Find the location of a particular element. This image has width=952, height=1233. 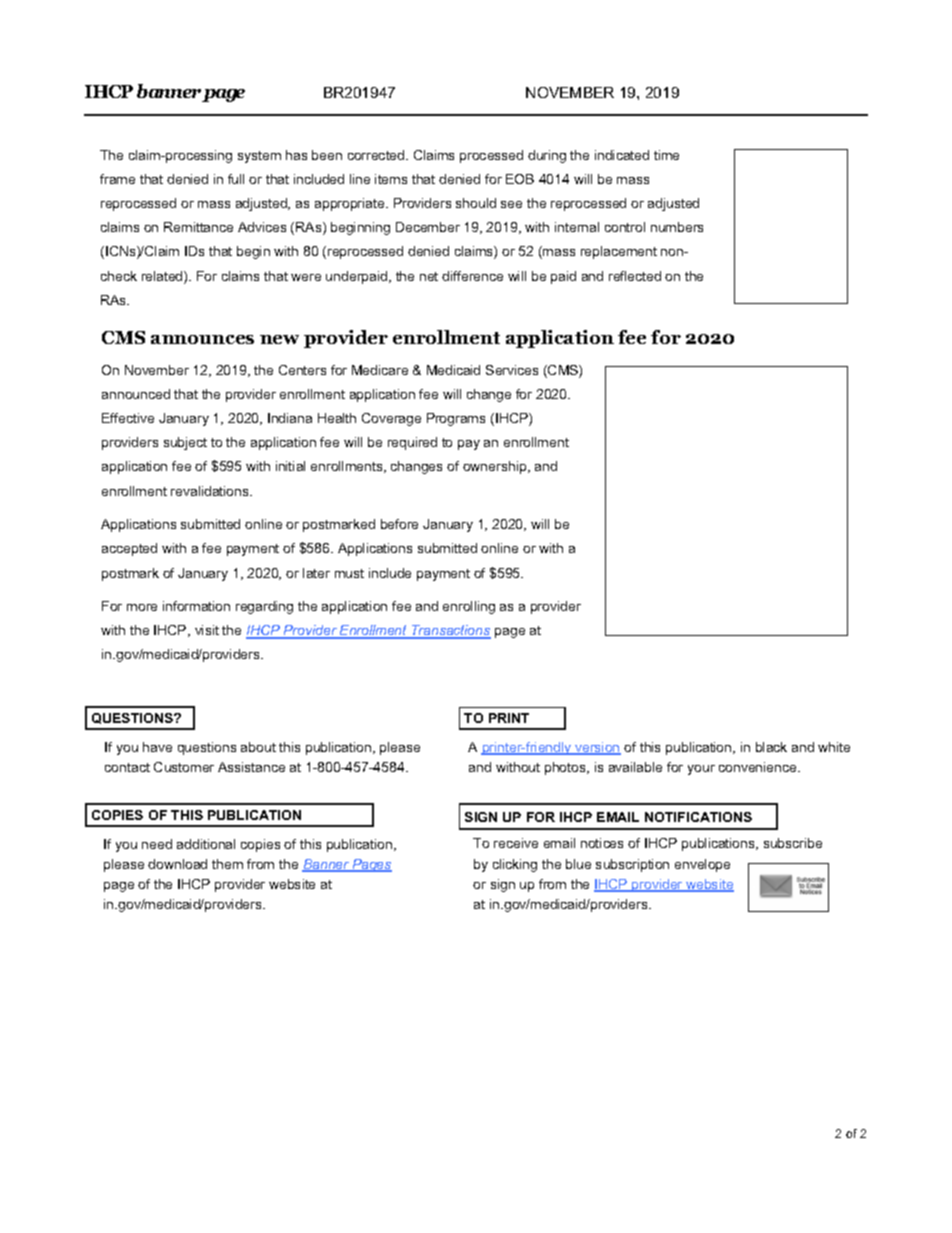

black is located at coordinates (771, 747).
